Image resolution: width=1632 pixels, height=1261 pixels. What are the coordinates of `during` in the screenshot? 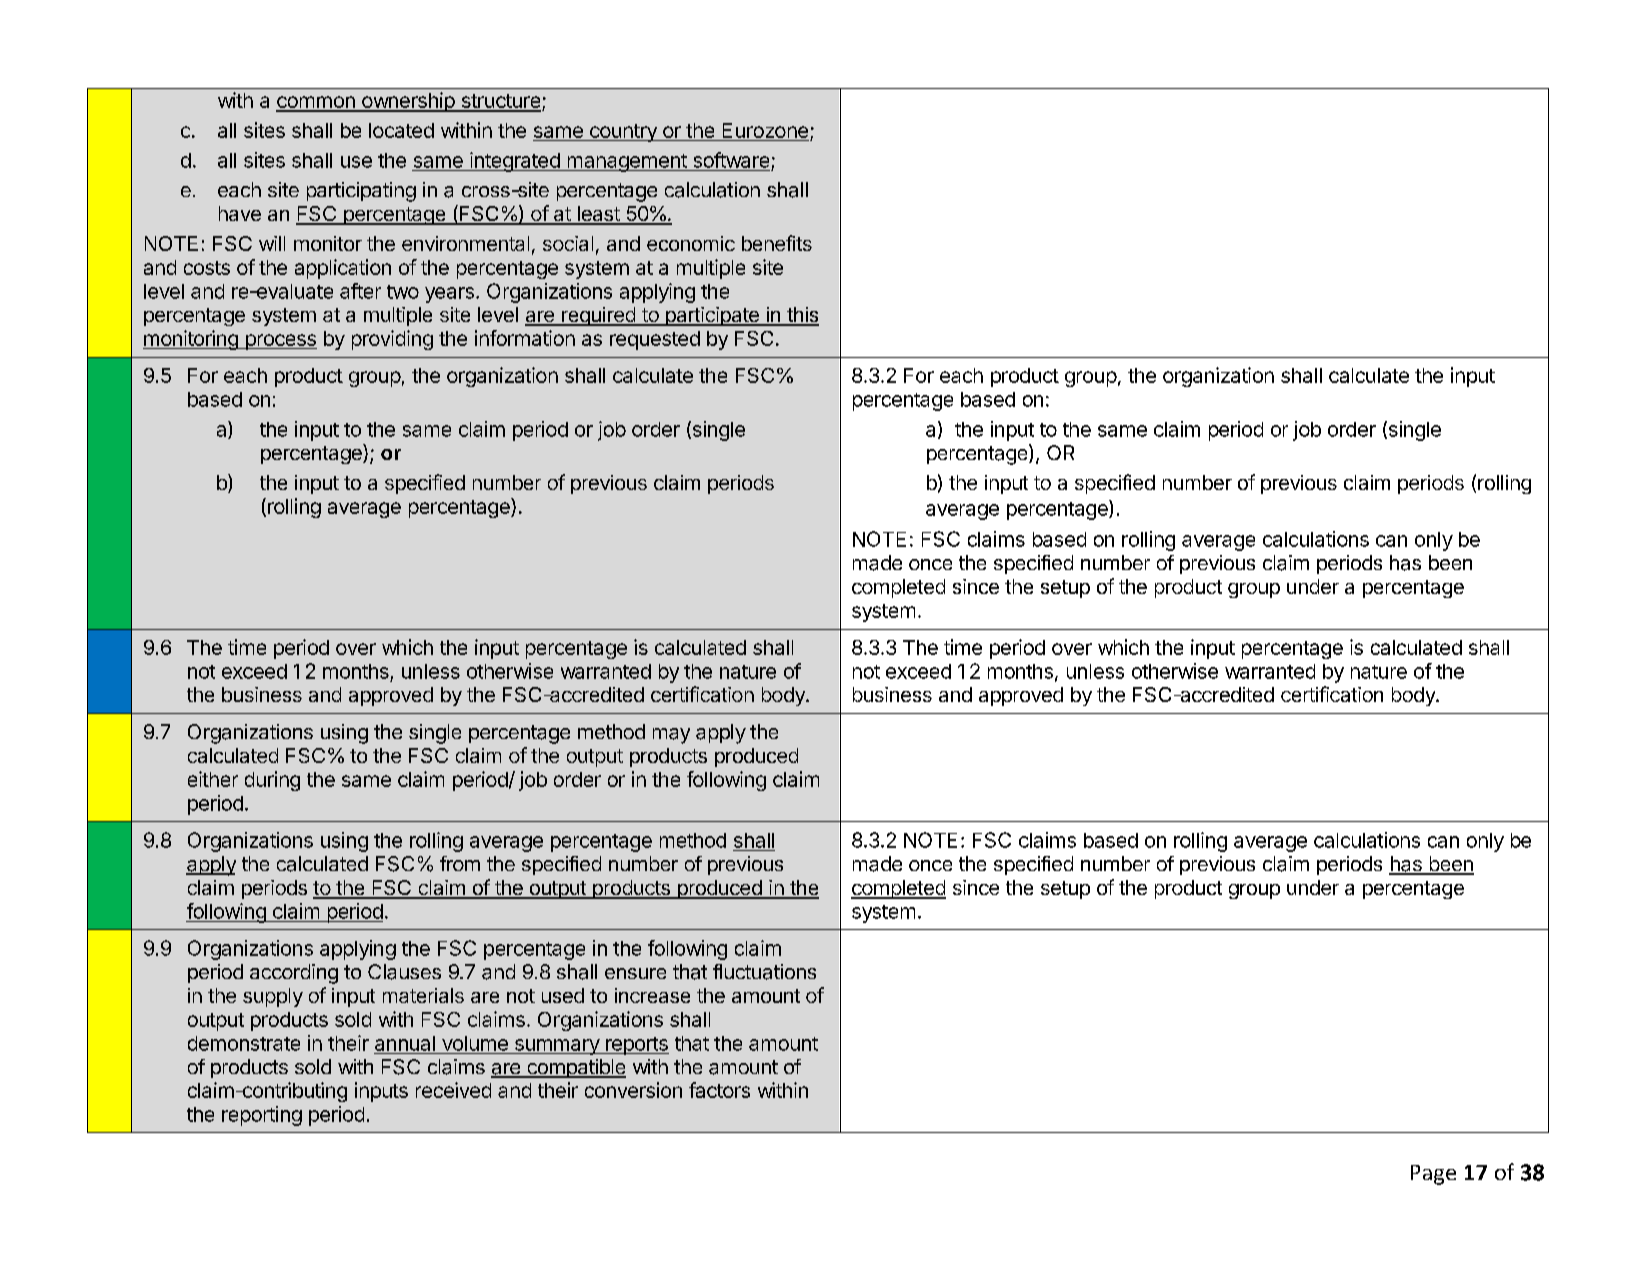 It's located at (272, 781).
